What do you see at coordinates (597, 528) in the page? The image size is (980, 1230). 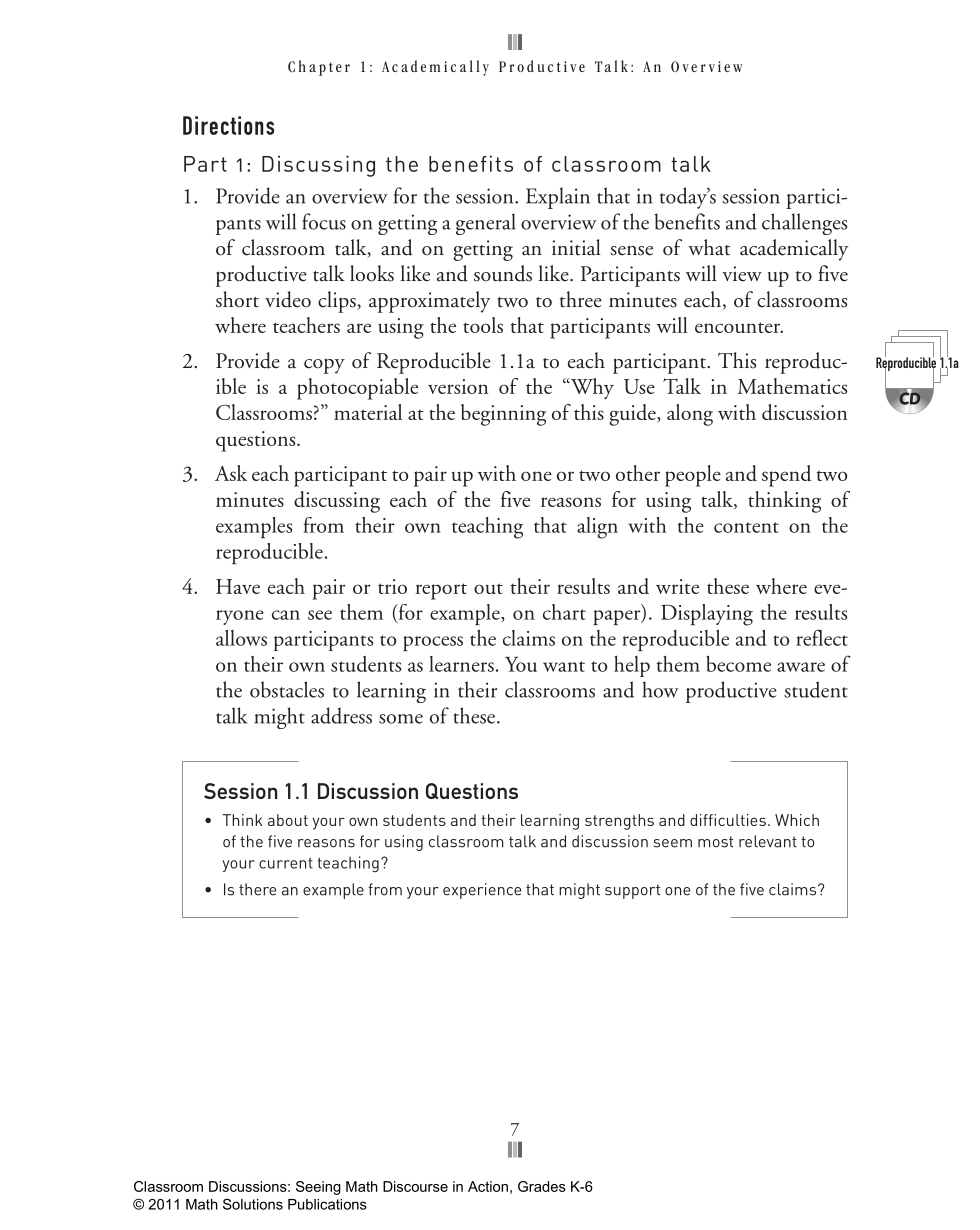 I see `align` at bounding box center [597, 528].
